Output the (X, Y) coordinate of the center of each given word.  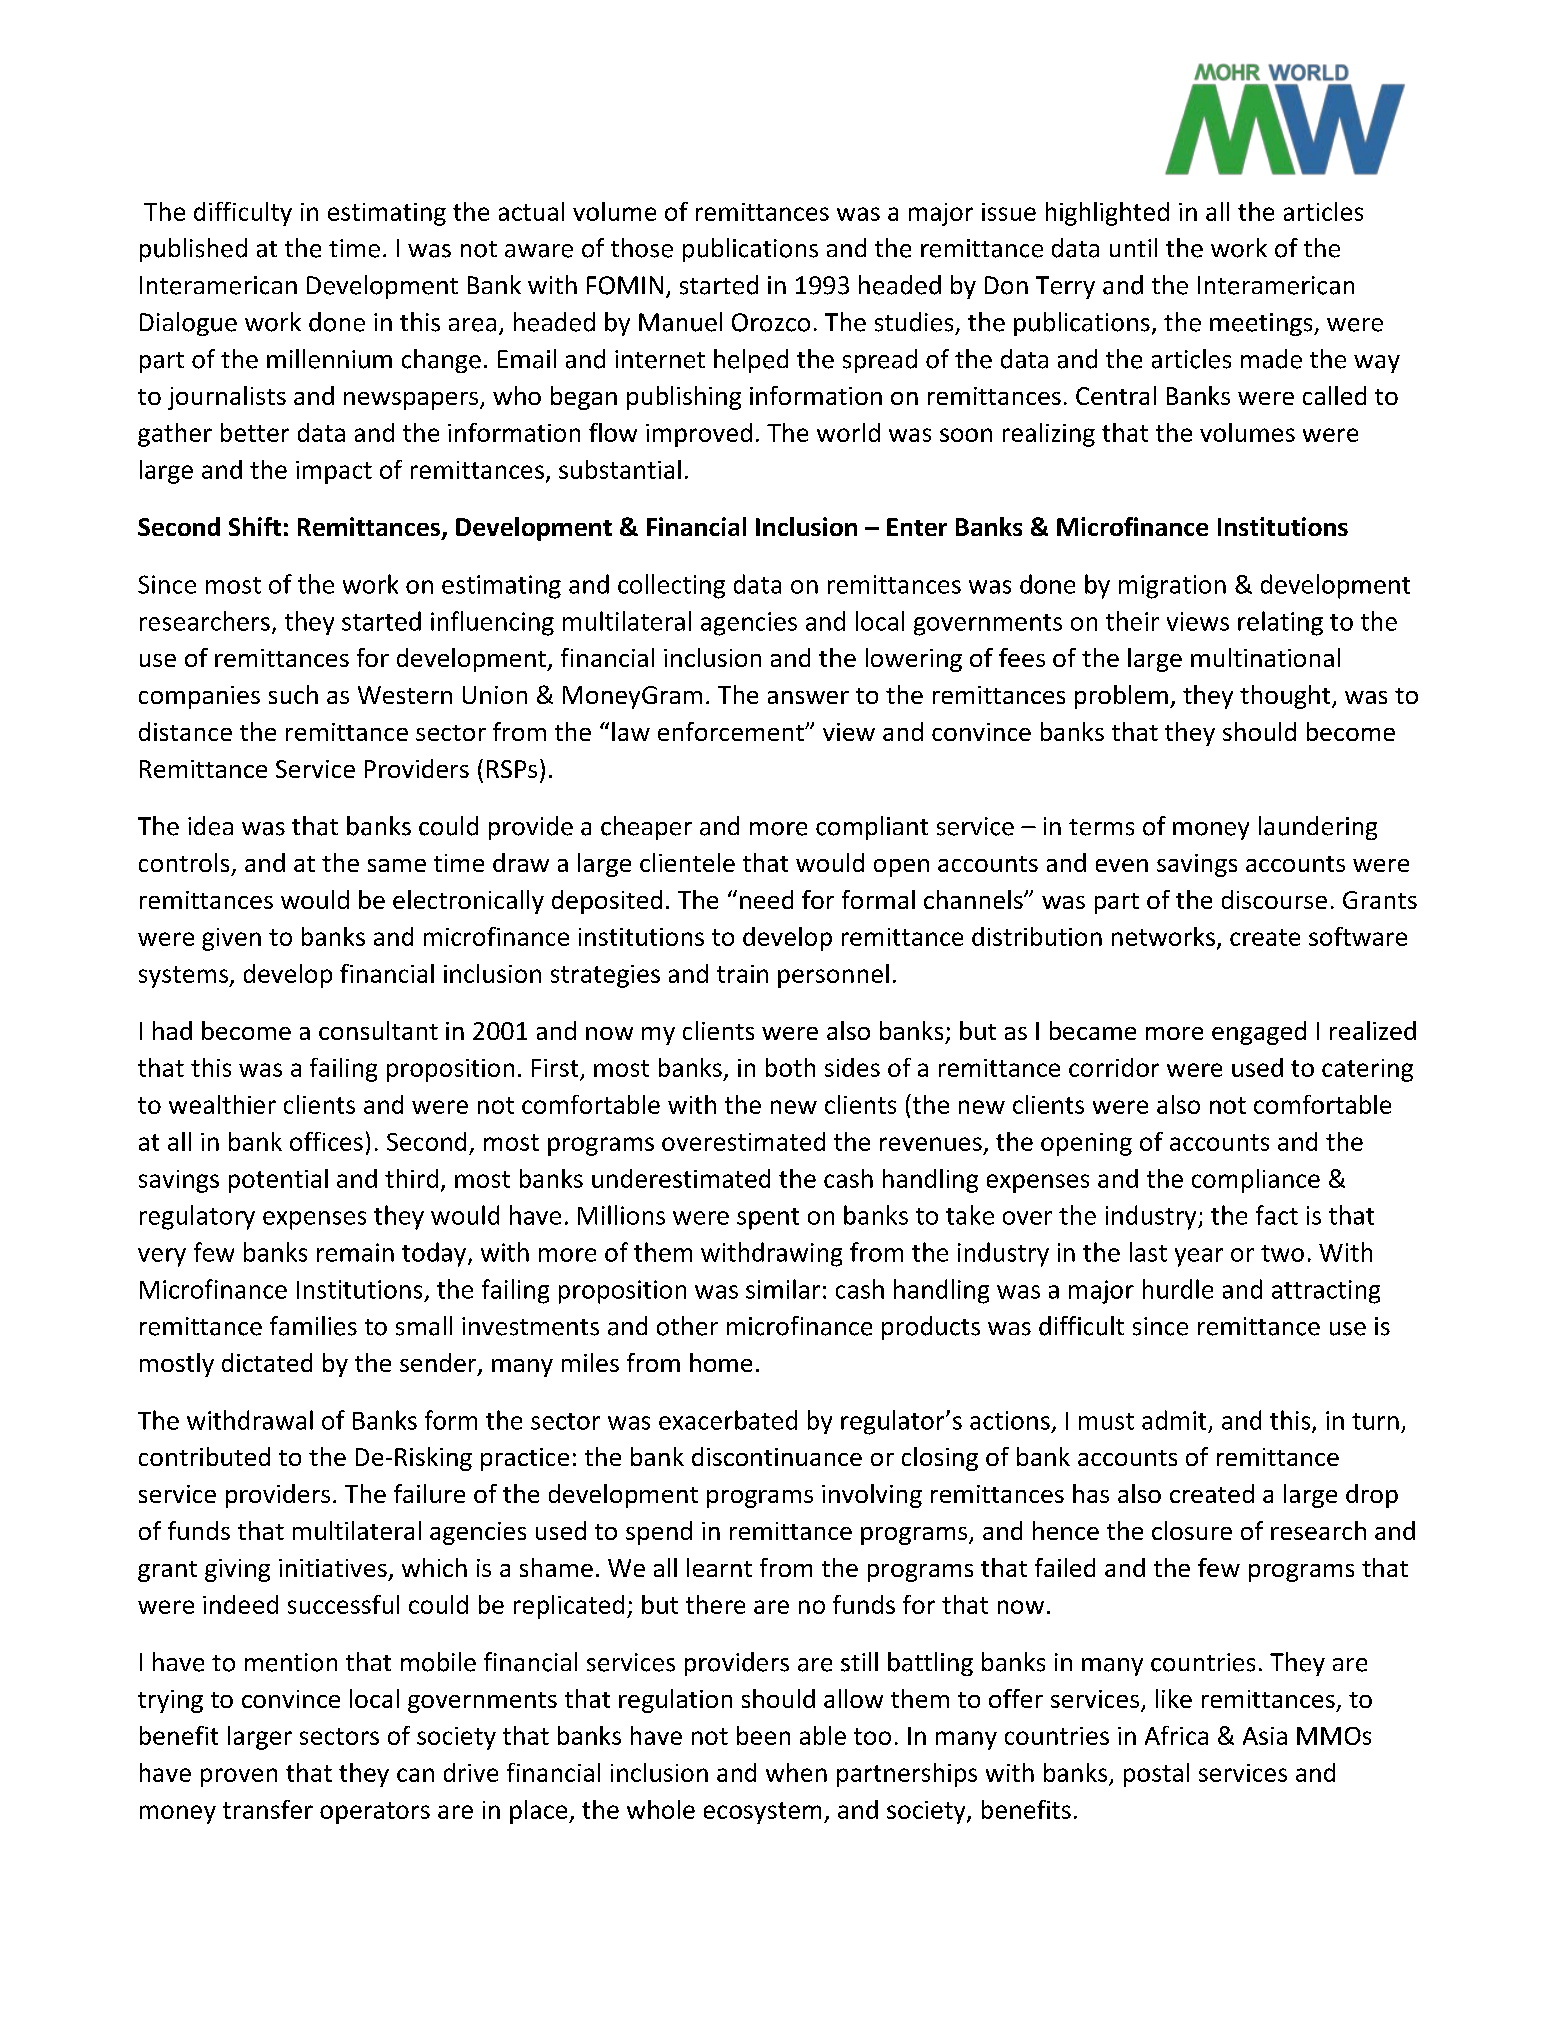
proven (239, 1777)
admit (1174, 1420)
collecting (671, 586)
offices (326, 1141)
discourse (1274, 899)
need (766, 899)
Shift (255, 526)
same (397, 865)
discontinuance (777, 1456)
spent (768, 1219)
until (1133, 247)
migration (1172, 587)
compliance (1256, 1181)
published (193, 250)
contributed (204, 1456)
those (642, 248)
